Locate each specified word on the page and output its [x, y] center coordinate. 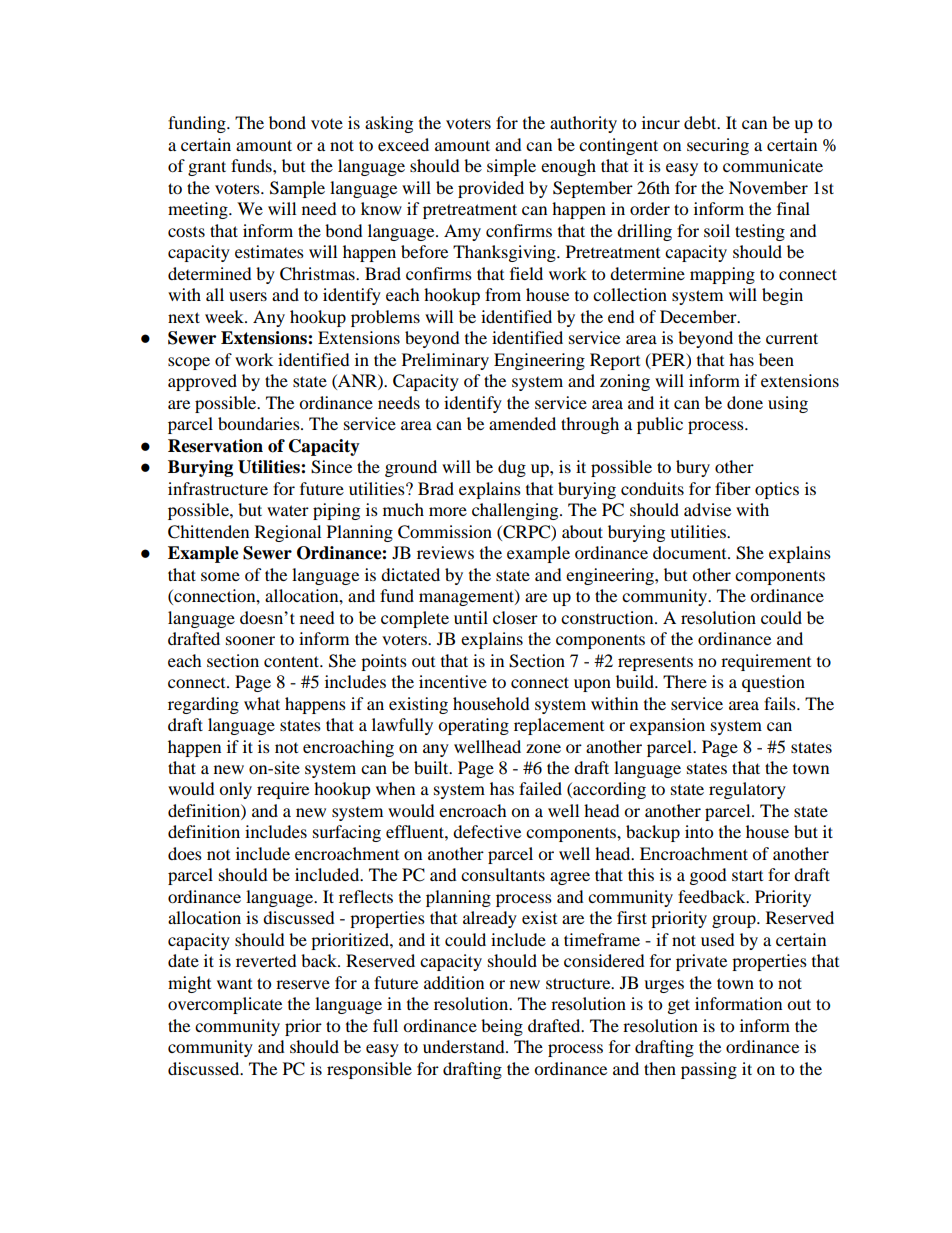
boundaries [260, 423]
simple [511, 167]
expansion [667, 726]
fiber [733, 488]
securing [718, 146]
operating [473, 726]
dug [512, 468]
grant [207, 168]
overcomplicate [225, 1005]
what [262, 703]
